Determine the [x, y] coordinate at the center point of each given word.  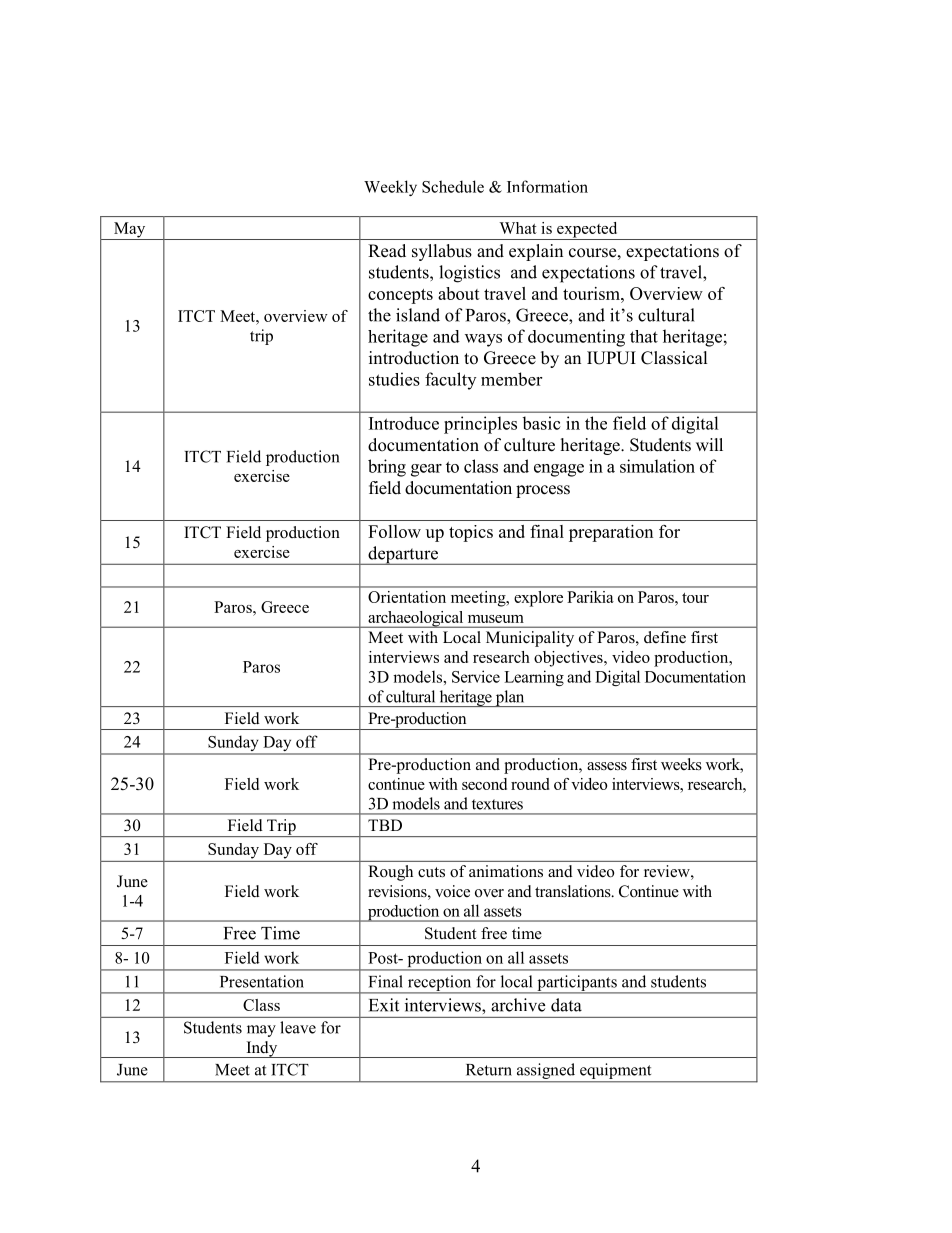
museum [496, 619]
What [518, 228]
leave [298, 1027]
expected [587, 231]
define [665, 637]
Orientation [407, 597]
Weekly [390, 188]
